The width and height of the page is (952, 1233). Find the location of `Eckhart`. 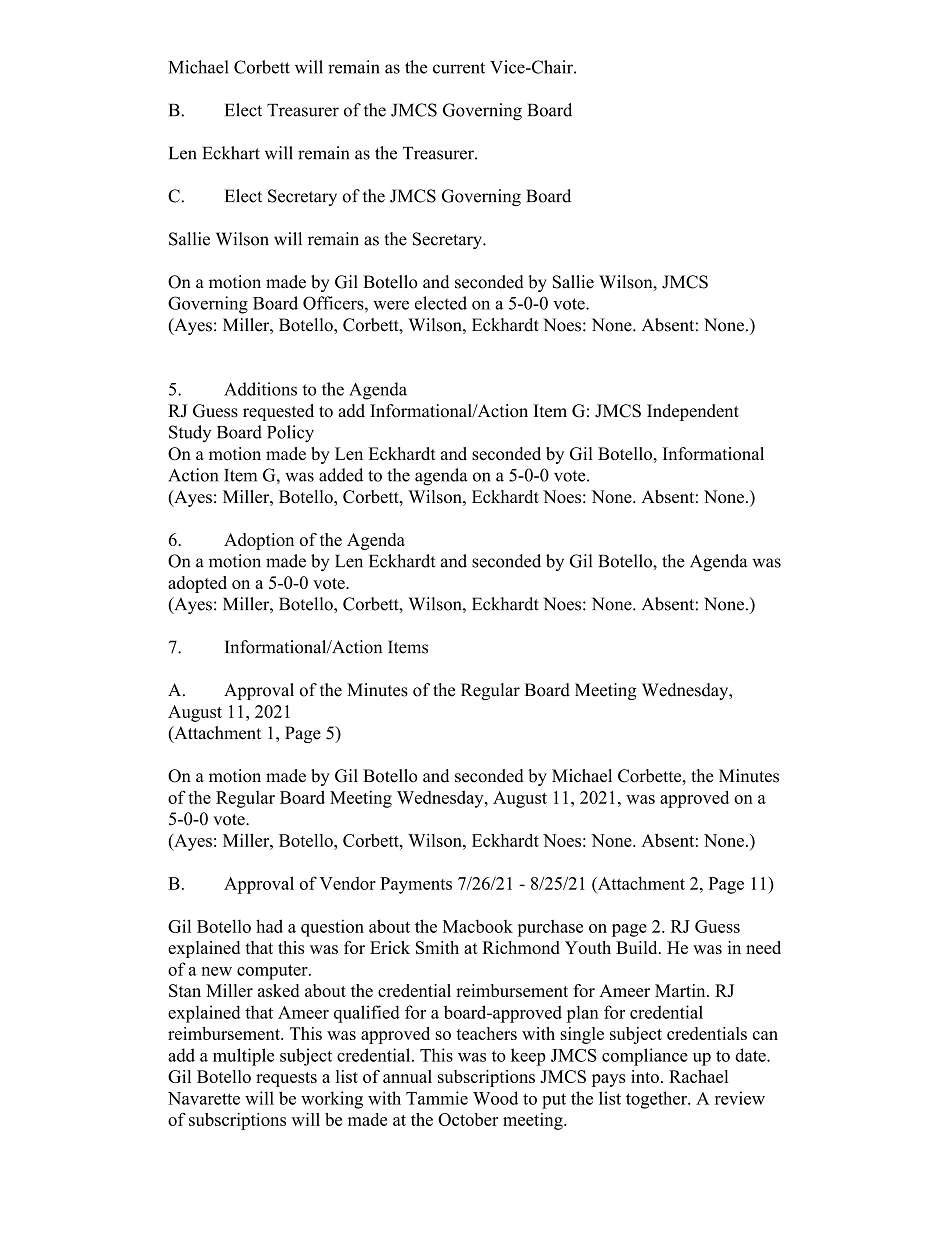

Eckhart is located at coordinates (231, 153).
